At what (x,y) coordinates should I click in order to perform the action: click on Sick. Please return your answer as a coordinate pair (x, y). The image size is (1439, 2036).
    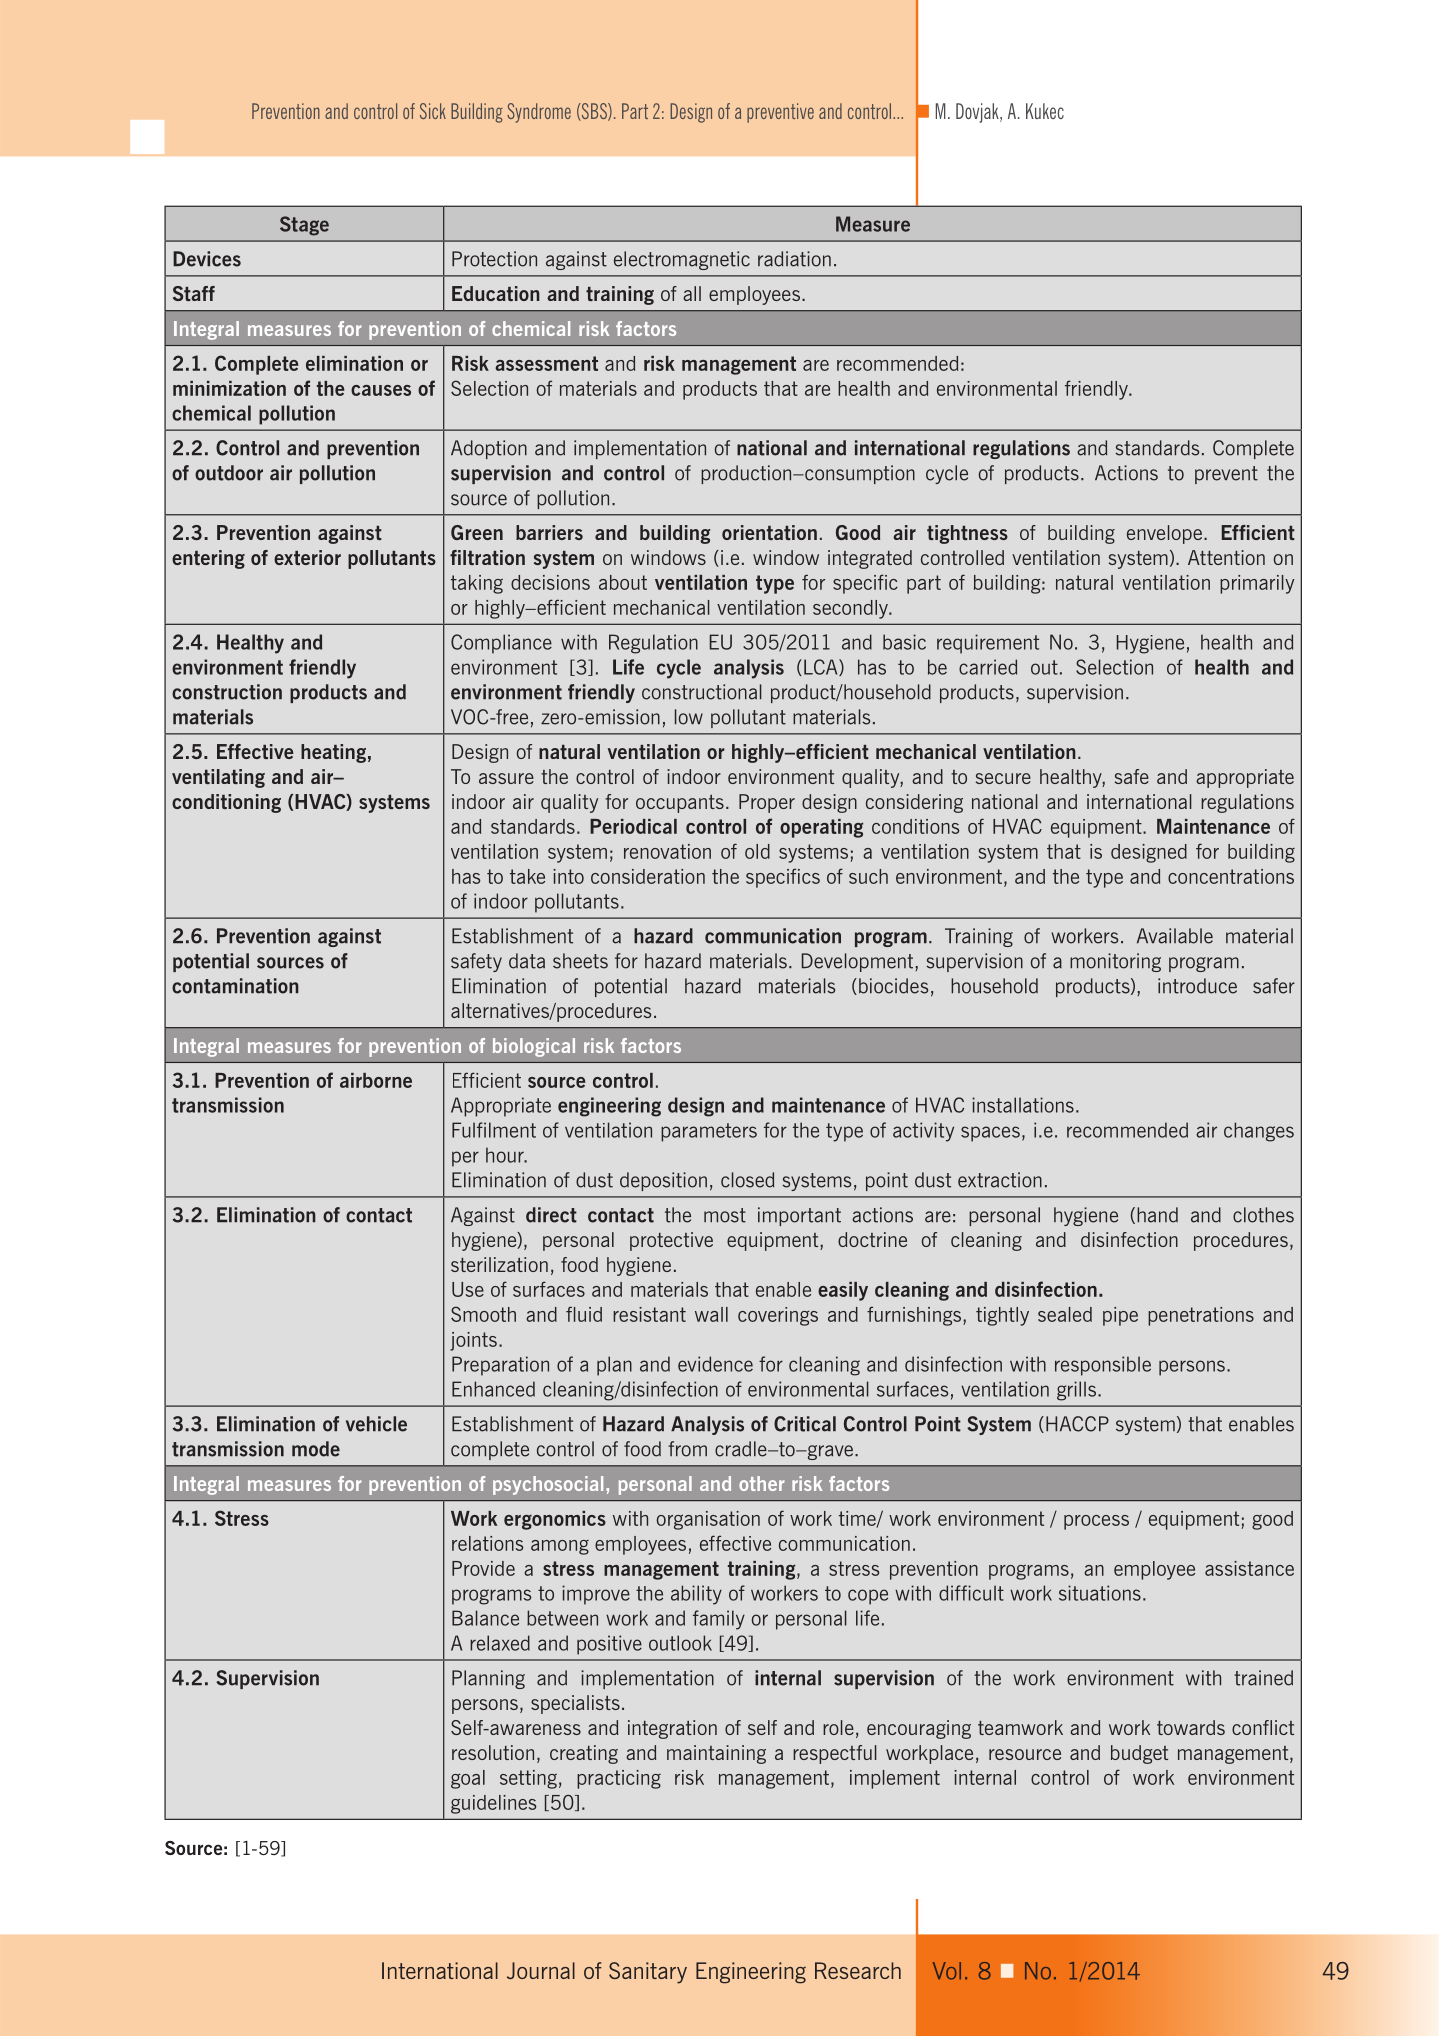
    Looking at the image, I should click on (433, 111).
